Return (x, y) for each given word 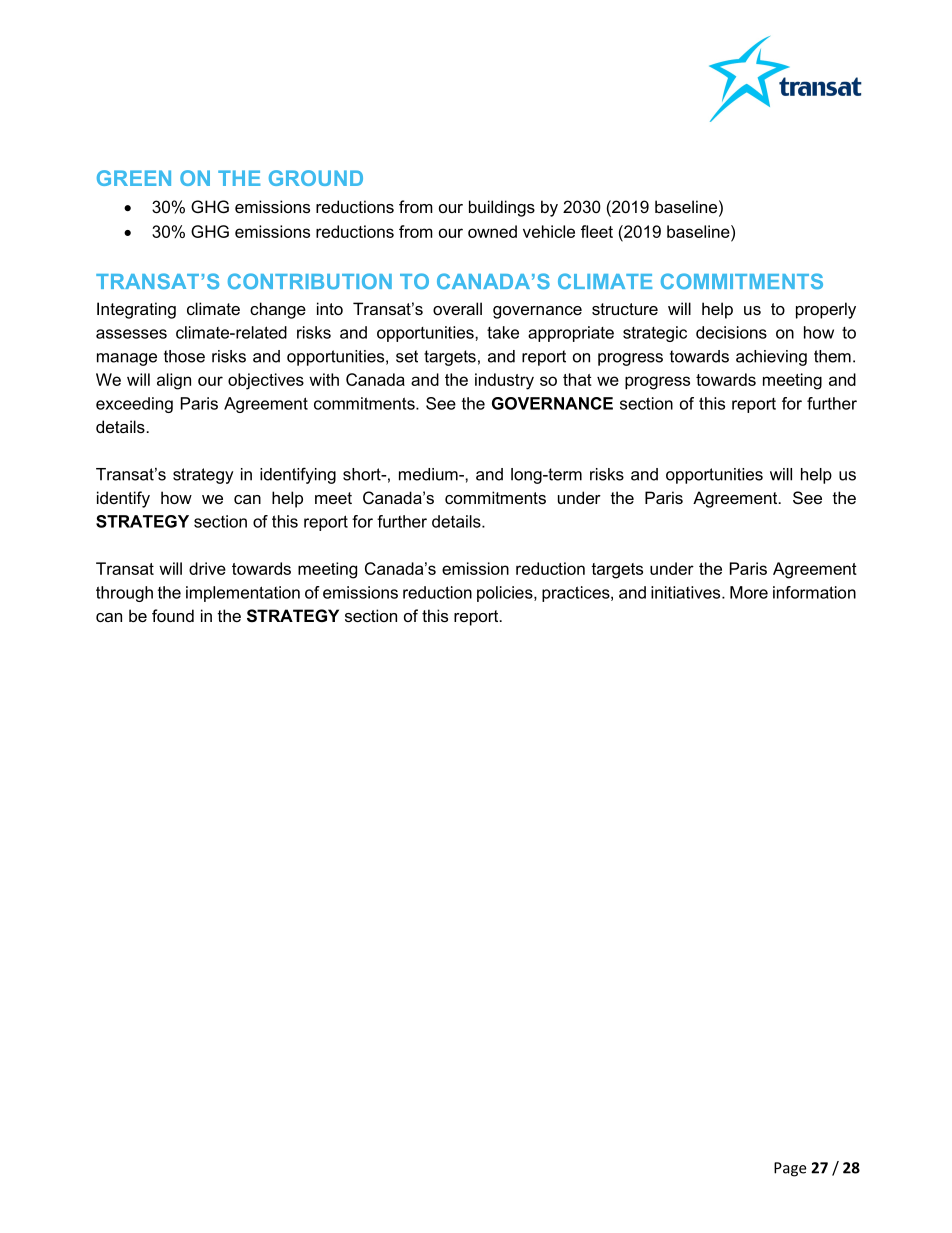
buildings (502, 208)
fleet (597, 231)
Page (790, 1169)
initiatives (687, 592)
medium (429, 474)
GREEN (134, 178)
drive (207, 568)
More (749, 592)
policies (506, 594)
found (173, 615)
